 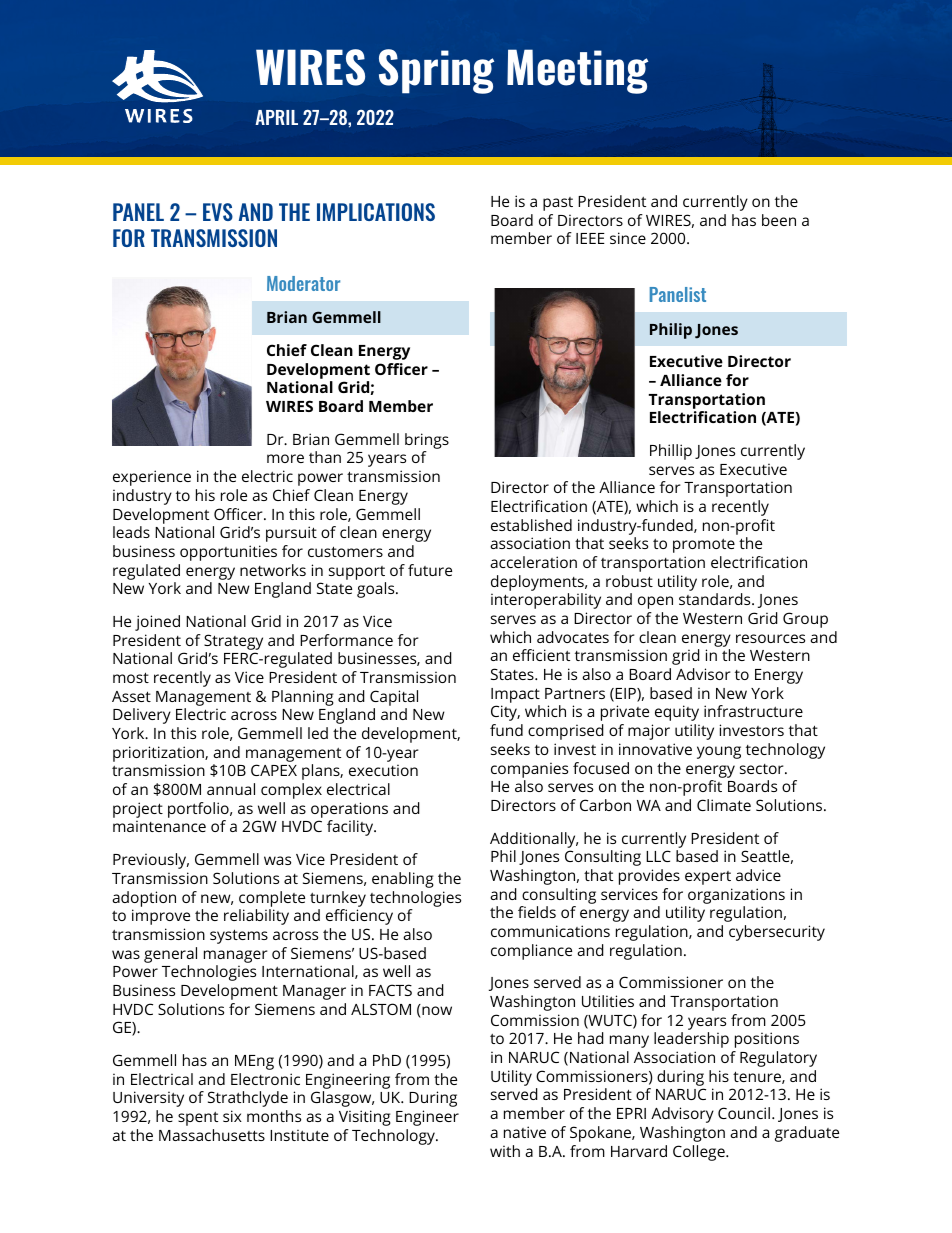 I want to click on brings, so click(x=427, y=442).
